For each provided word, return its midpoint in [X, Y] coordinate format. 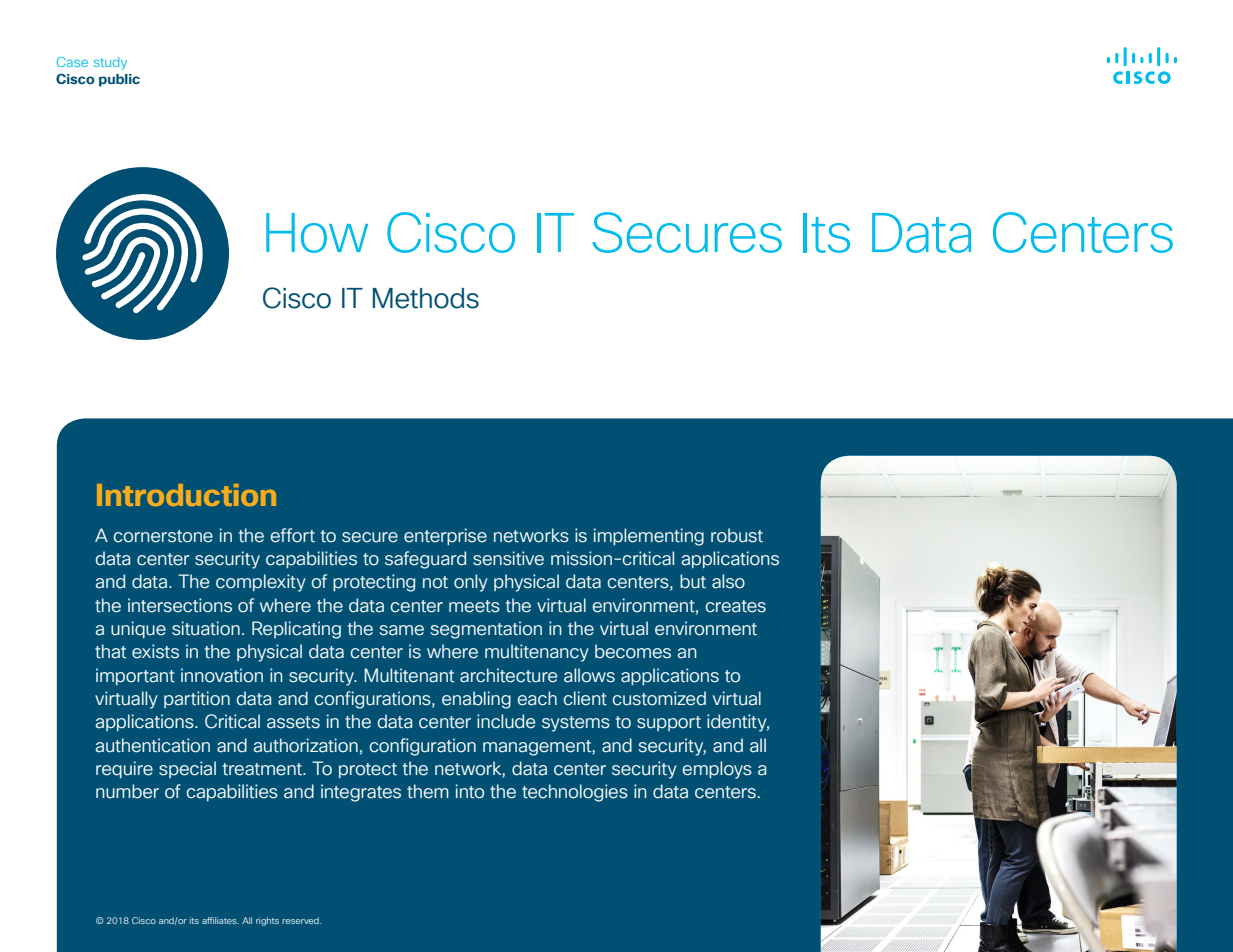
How [317, 233]
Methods [426, 298]
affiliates [220, 920]
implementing [649, 537]
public [119, 80]
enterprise [445, 536]
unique [138, 629]
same [402, 630]
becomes [633, 651]
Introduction [186, 495]
